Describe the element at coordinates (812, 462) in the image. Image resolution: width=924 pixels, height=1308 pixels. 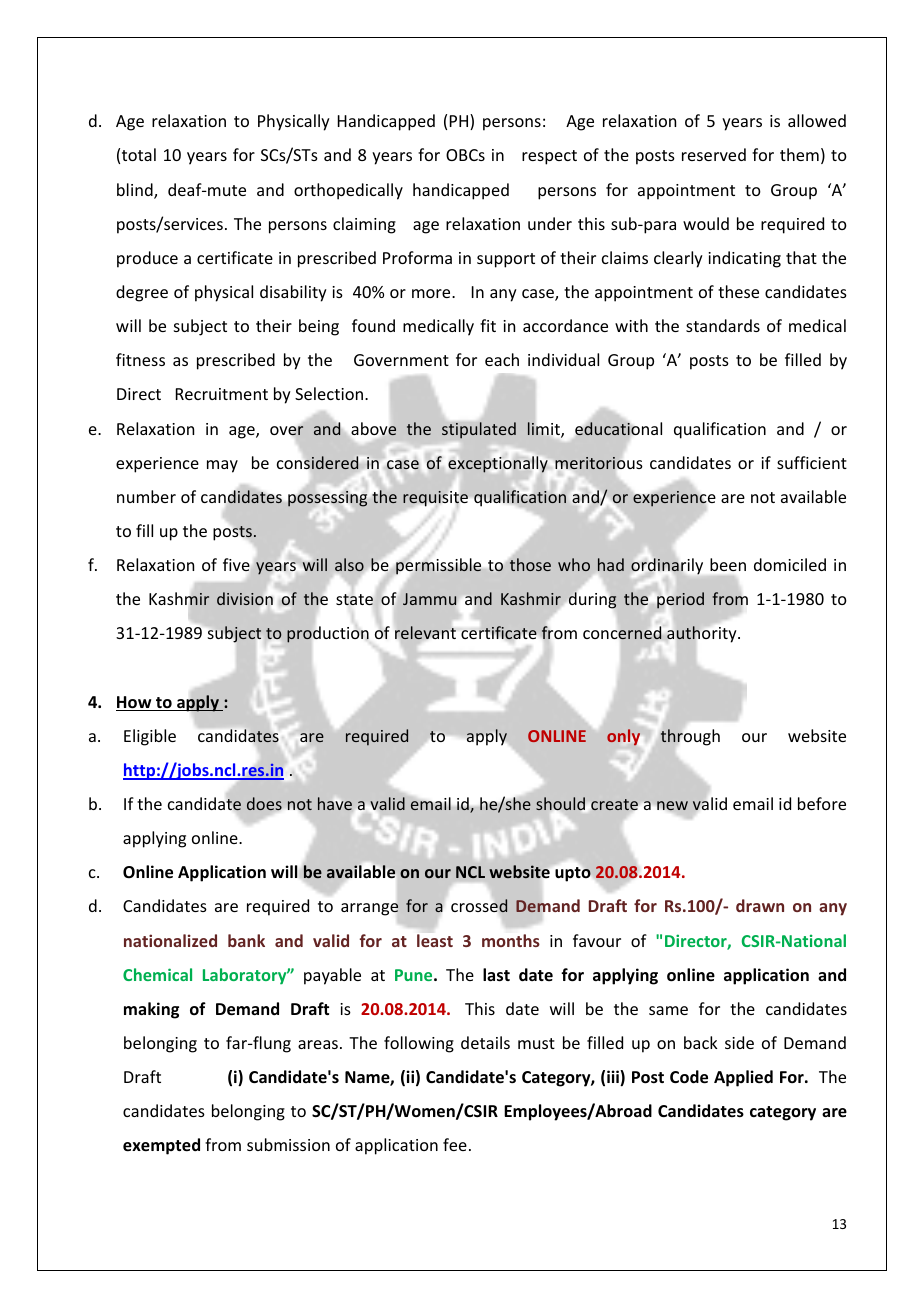
I see `sufficient` at that location.
